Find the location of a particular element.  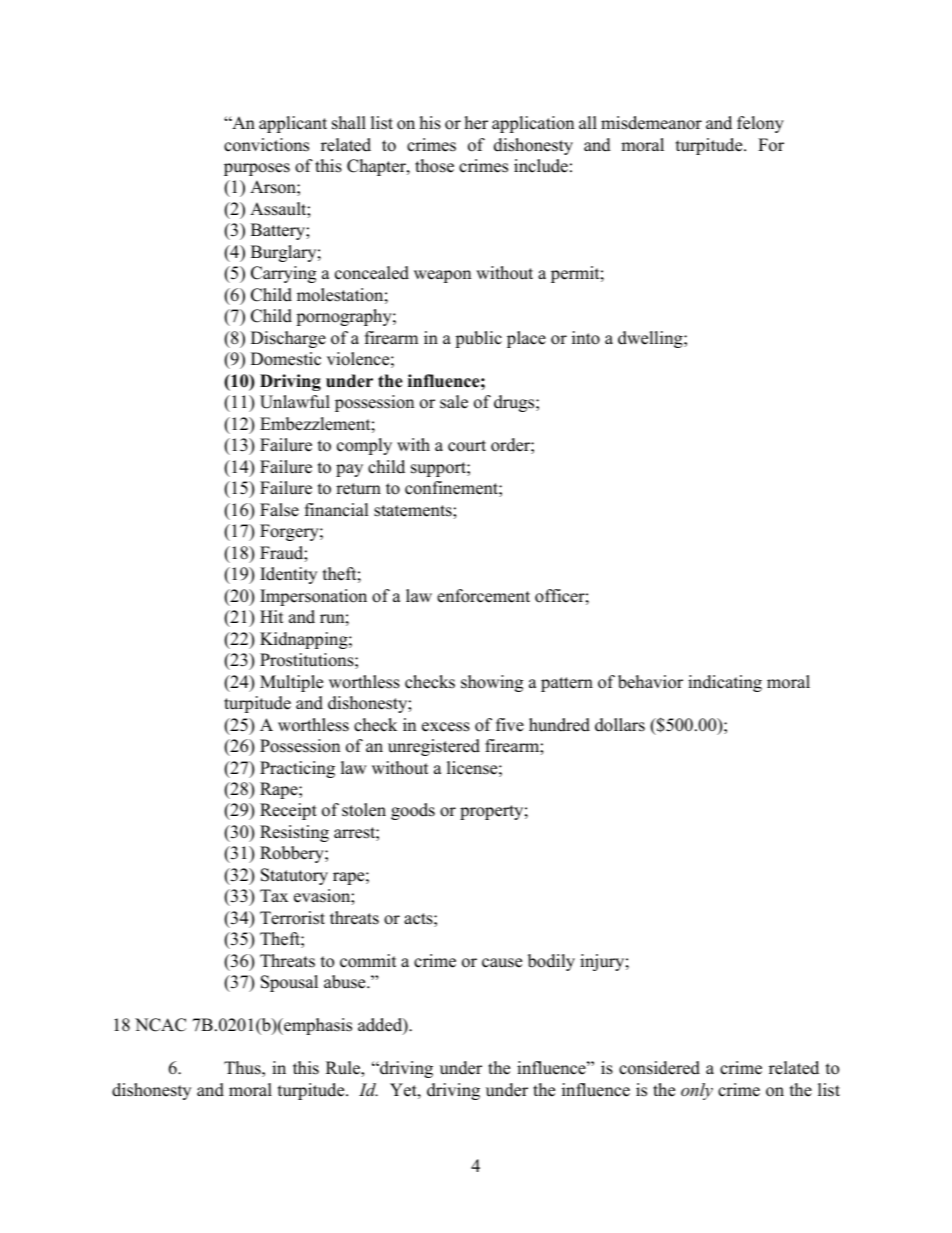

Practicing is located at coordinates (297, 769).
